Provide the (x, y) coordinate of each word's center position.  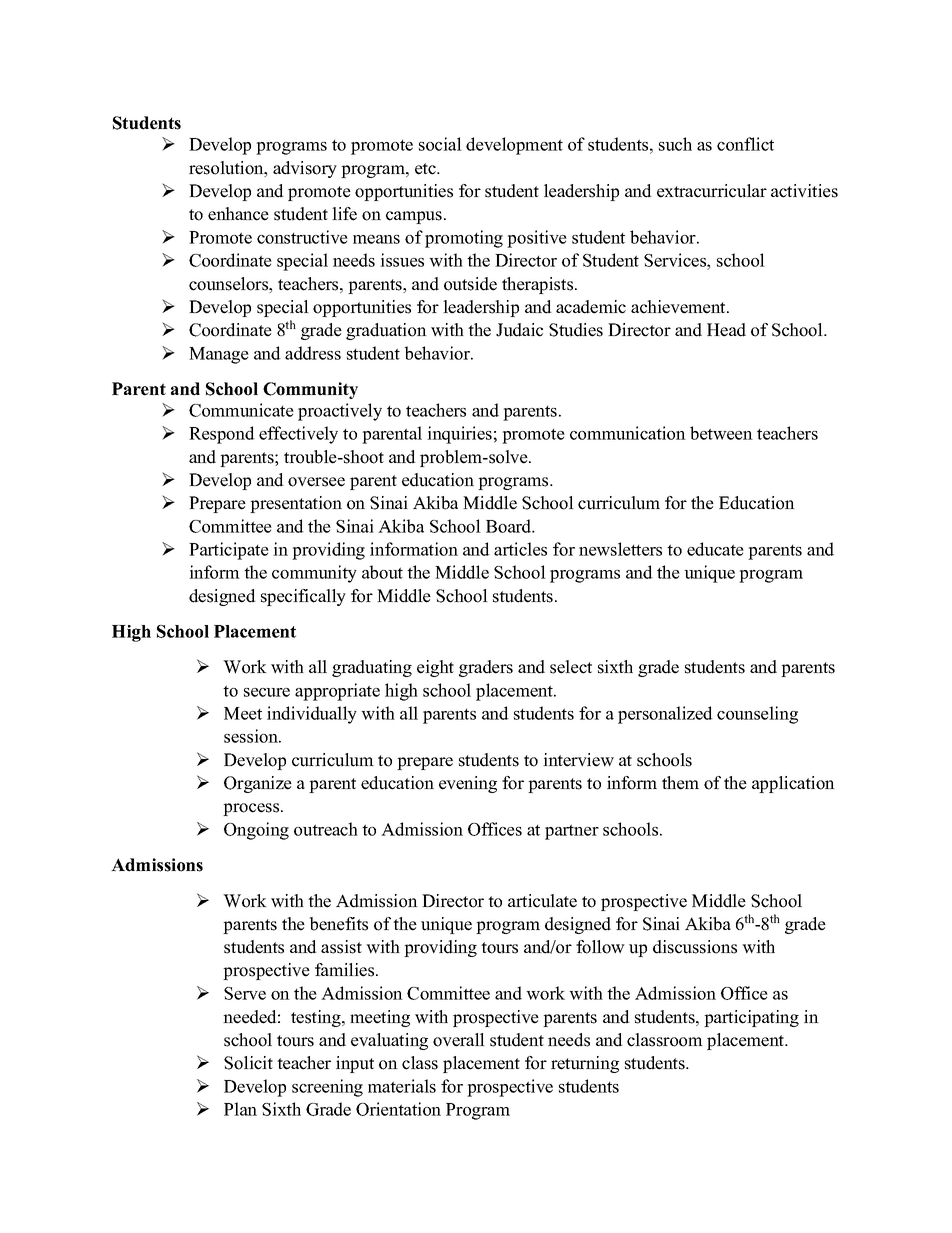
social (440, 144)
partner (572, 832)
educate (715, 549)
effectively (298, 435)
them (680, 783)
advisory (305, 169)
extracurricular (712, 191)
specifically (303, 597)
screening (327, 1088)
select (571, 667)
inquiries (459, 435)
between (721, 433)
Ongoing (256, 831)
